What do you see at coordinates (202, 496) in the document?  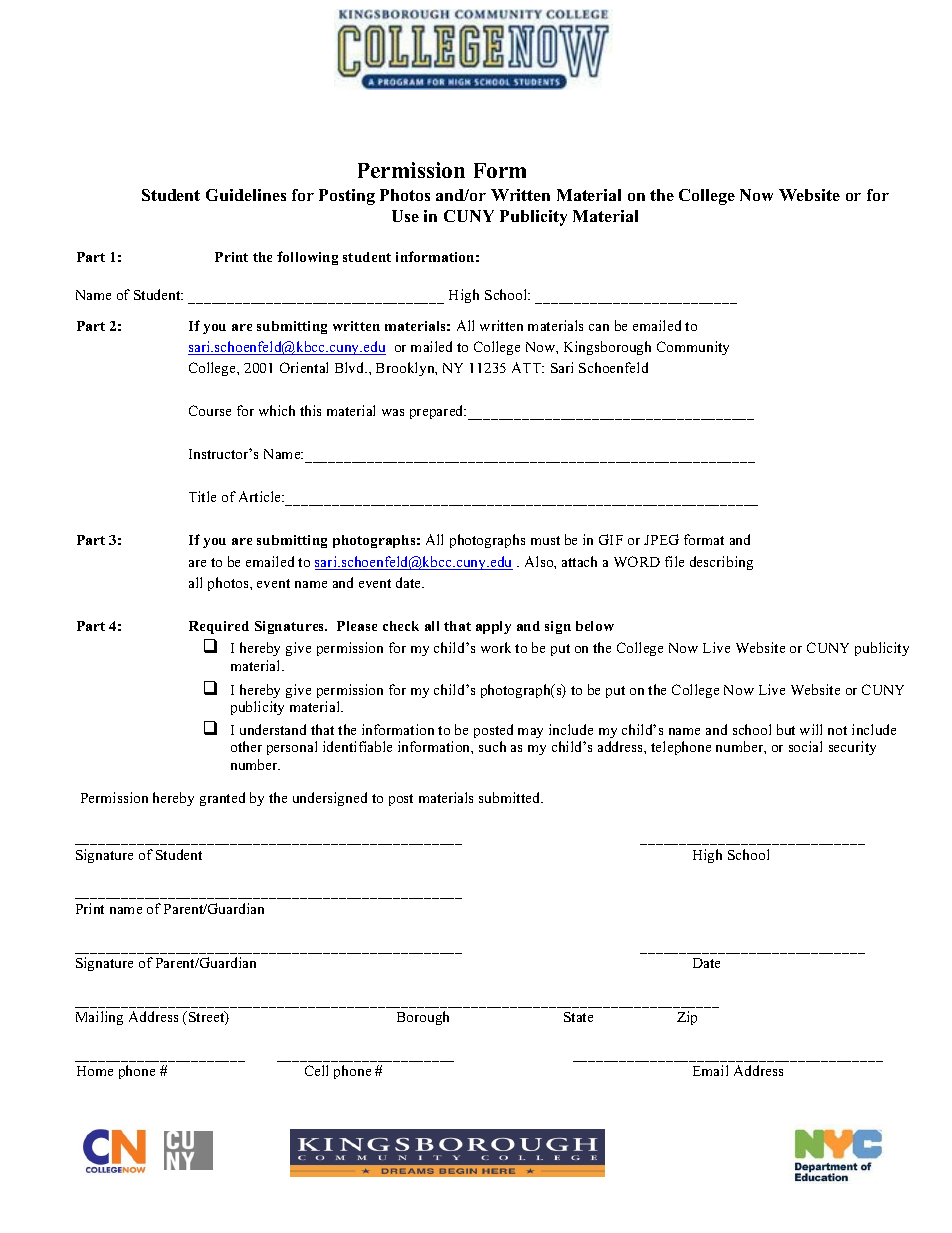 I see `Title` at bounding box center [202, 496].
